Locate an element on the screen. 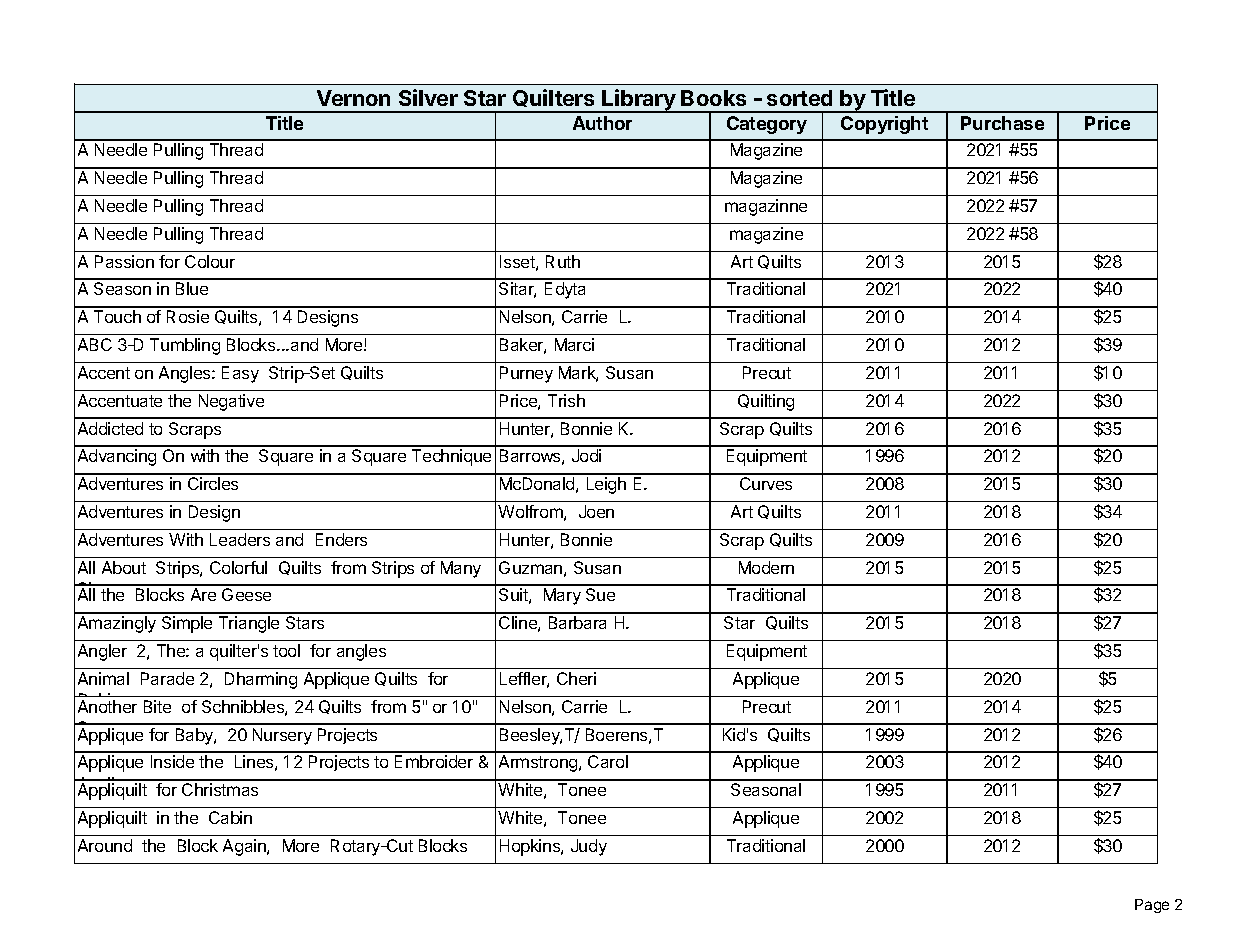  Leigh is located at coordinates (606, 485).
